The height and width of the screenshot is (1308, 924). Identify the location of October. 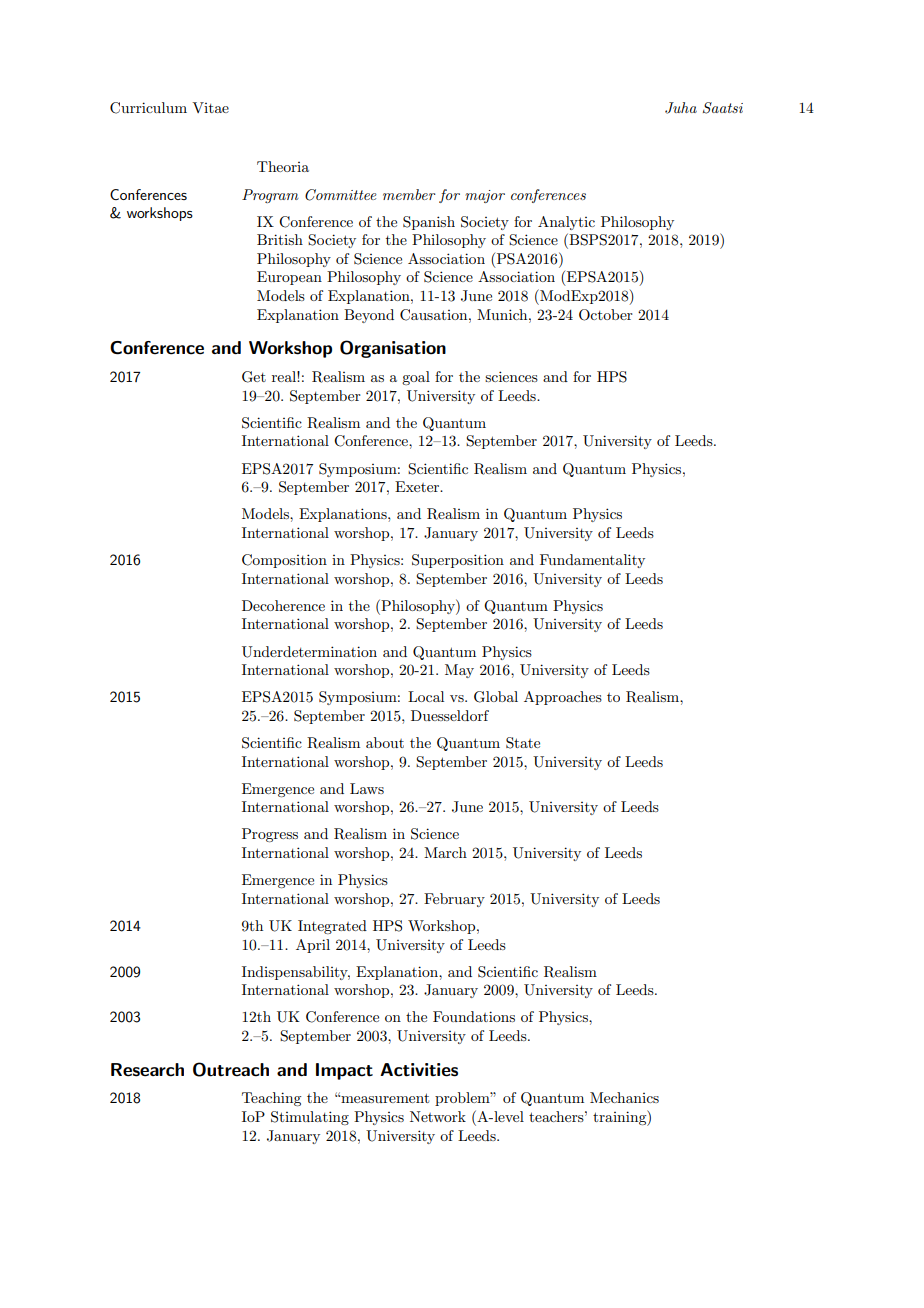
(606, 315).
